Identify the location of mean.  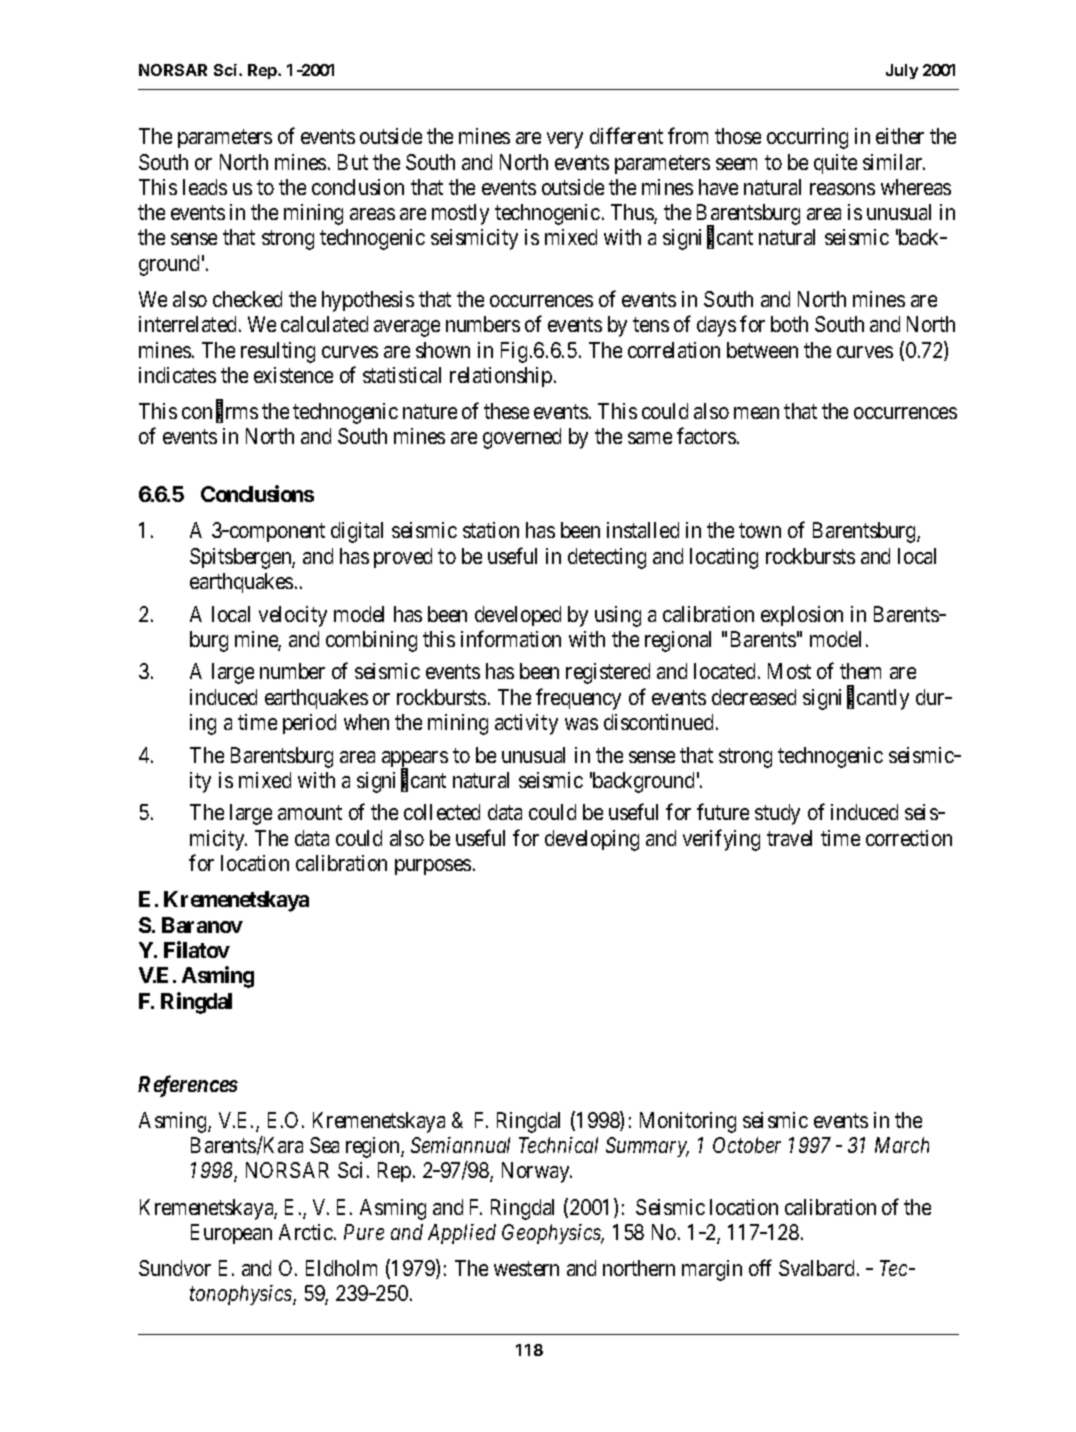
(756, 413).
